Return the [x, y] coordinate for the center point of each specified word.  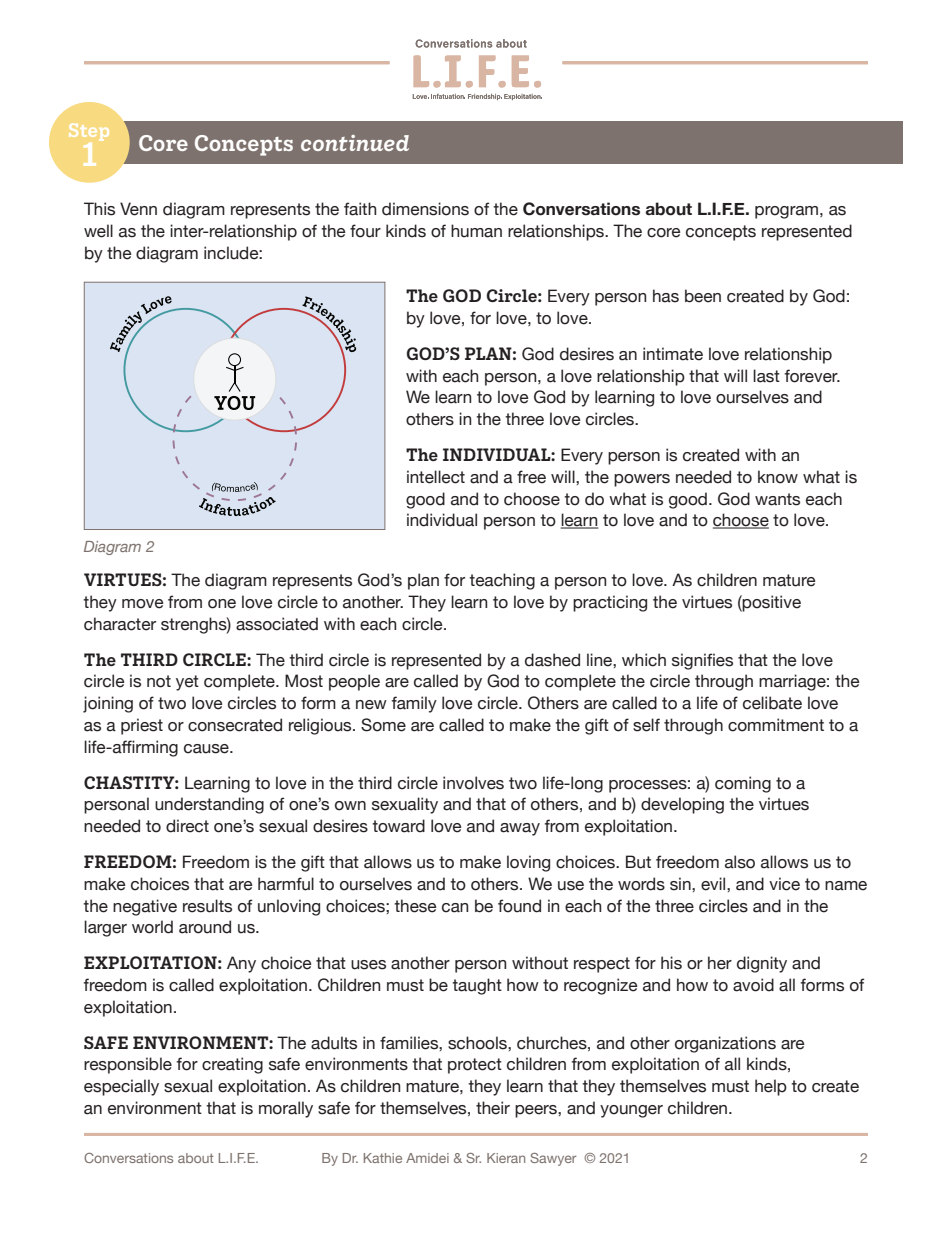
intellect [436, 477]
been [703, 296]
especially [121, 1087]
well [98, 231]
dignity [762, 964]
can [455, 908]
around [205, 927]
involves [473, 783]
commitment [776, 725]
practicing [610, 603]
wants [777, 499]
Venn [138, 209]
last [766, 376]
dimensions [425, 209]
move [142, 604]
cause [207, 749]
